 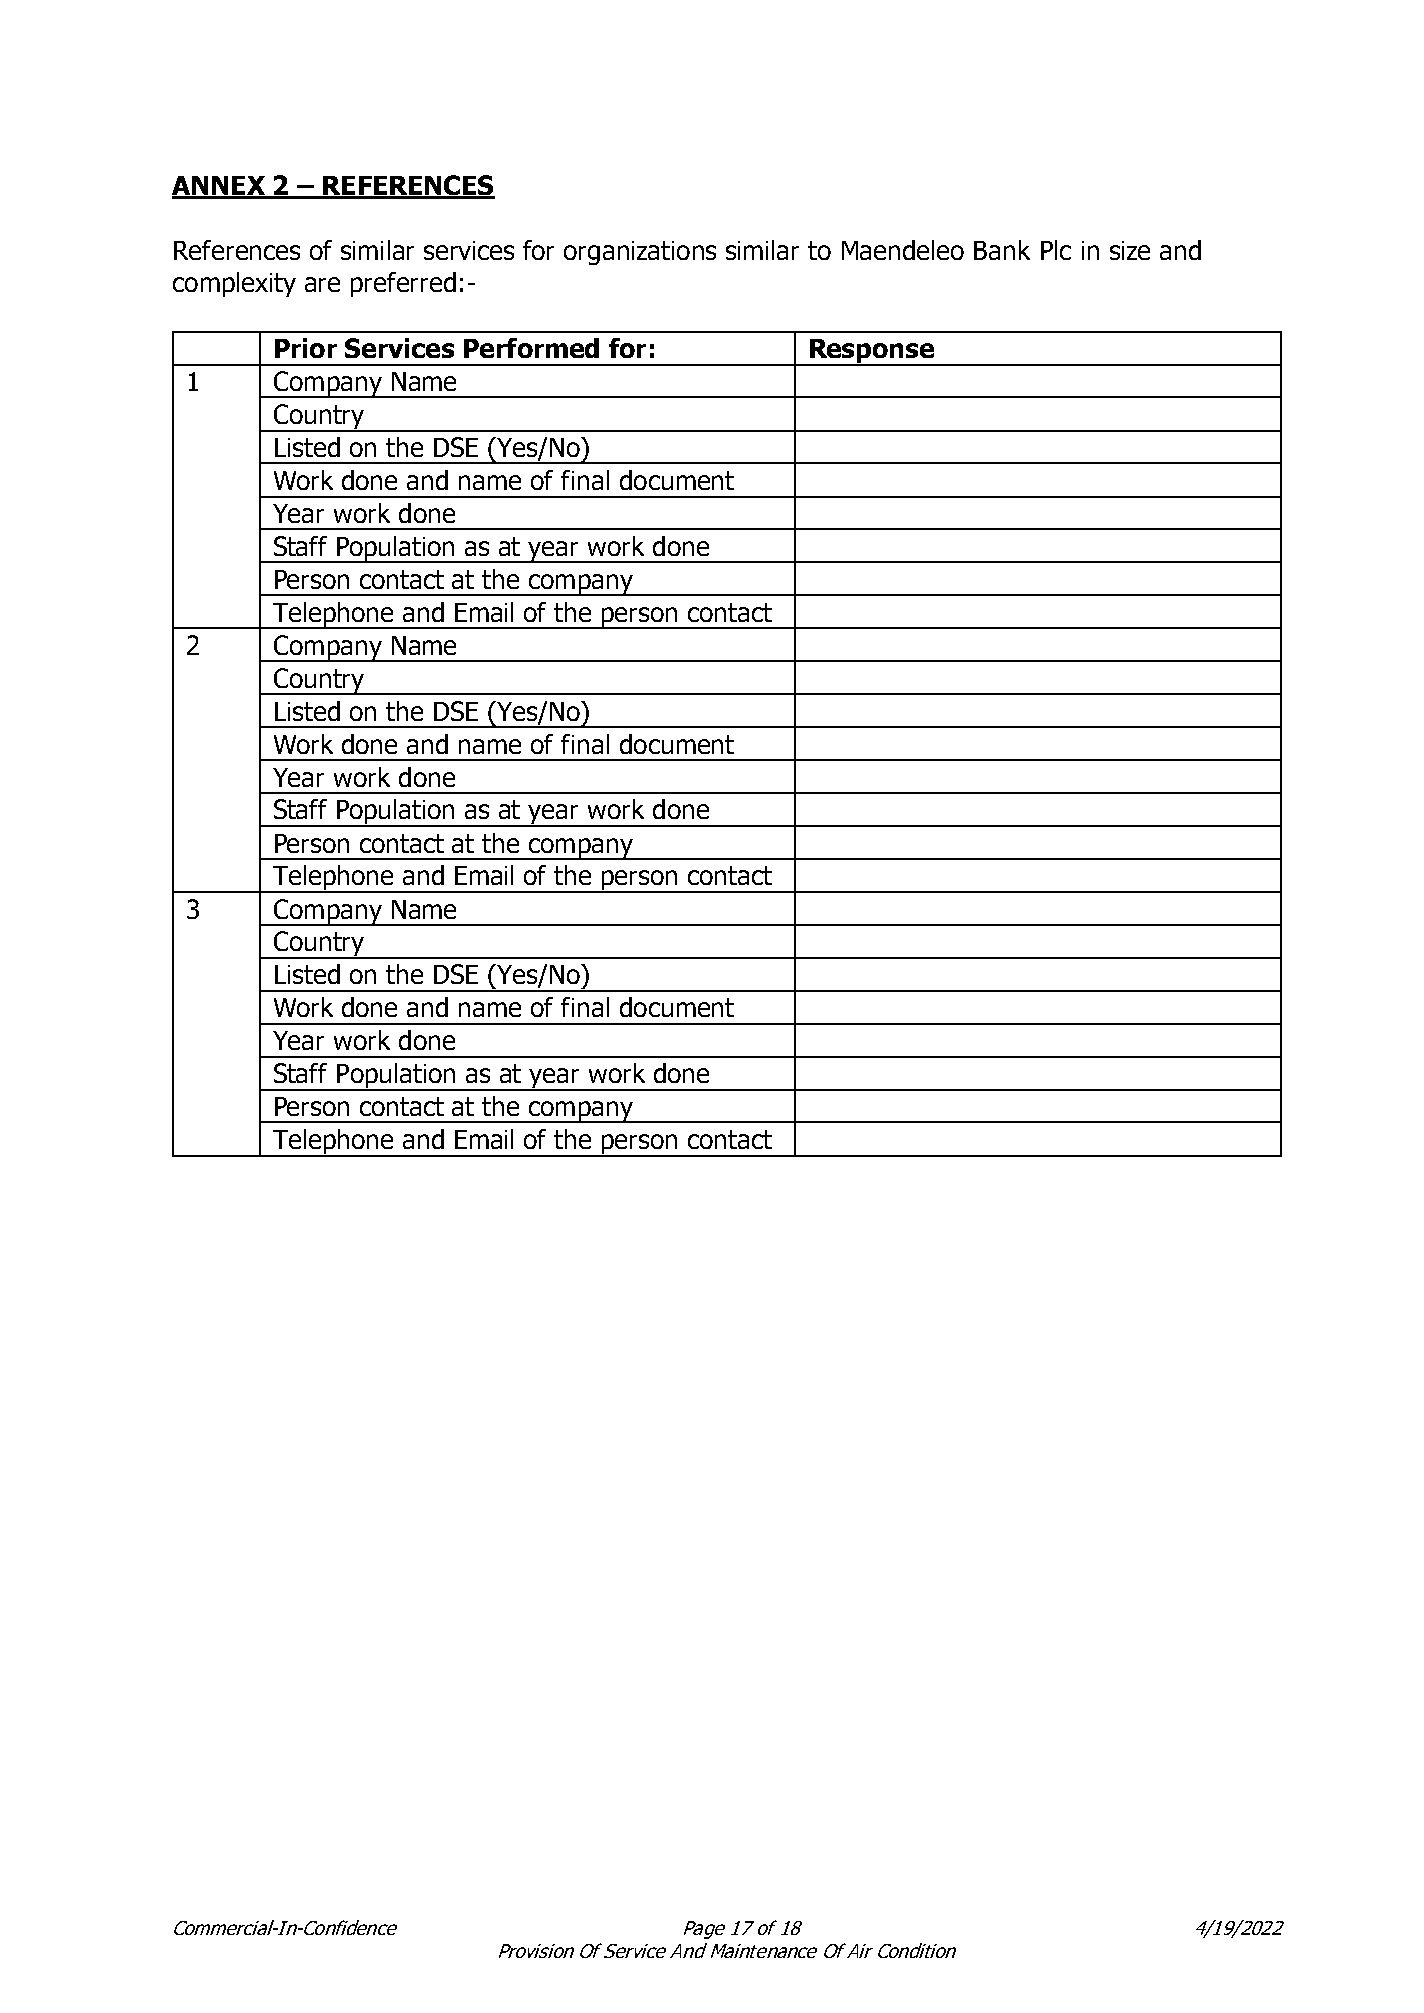 I want to click on complexity, so click(x=234, y=284).
